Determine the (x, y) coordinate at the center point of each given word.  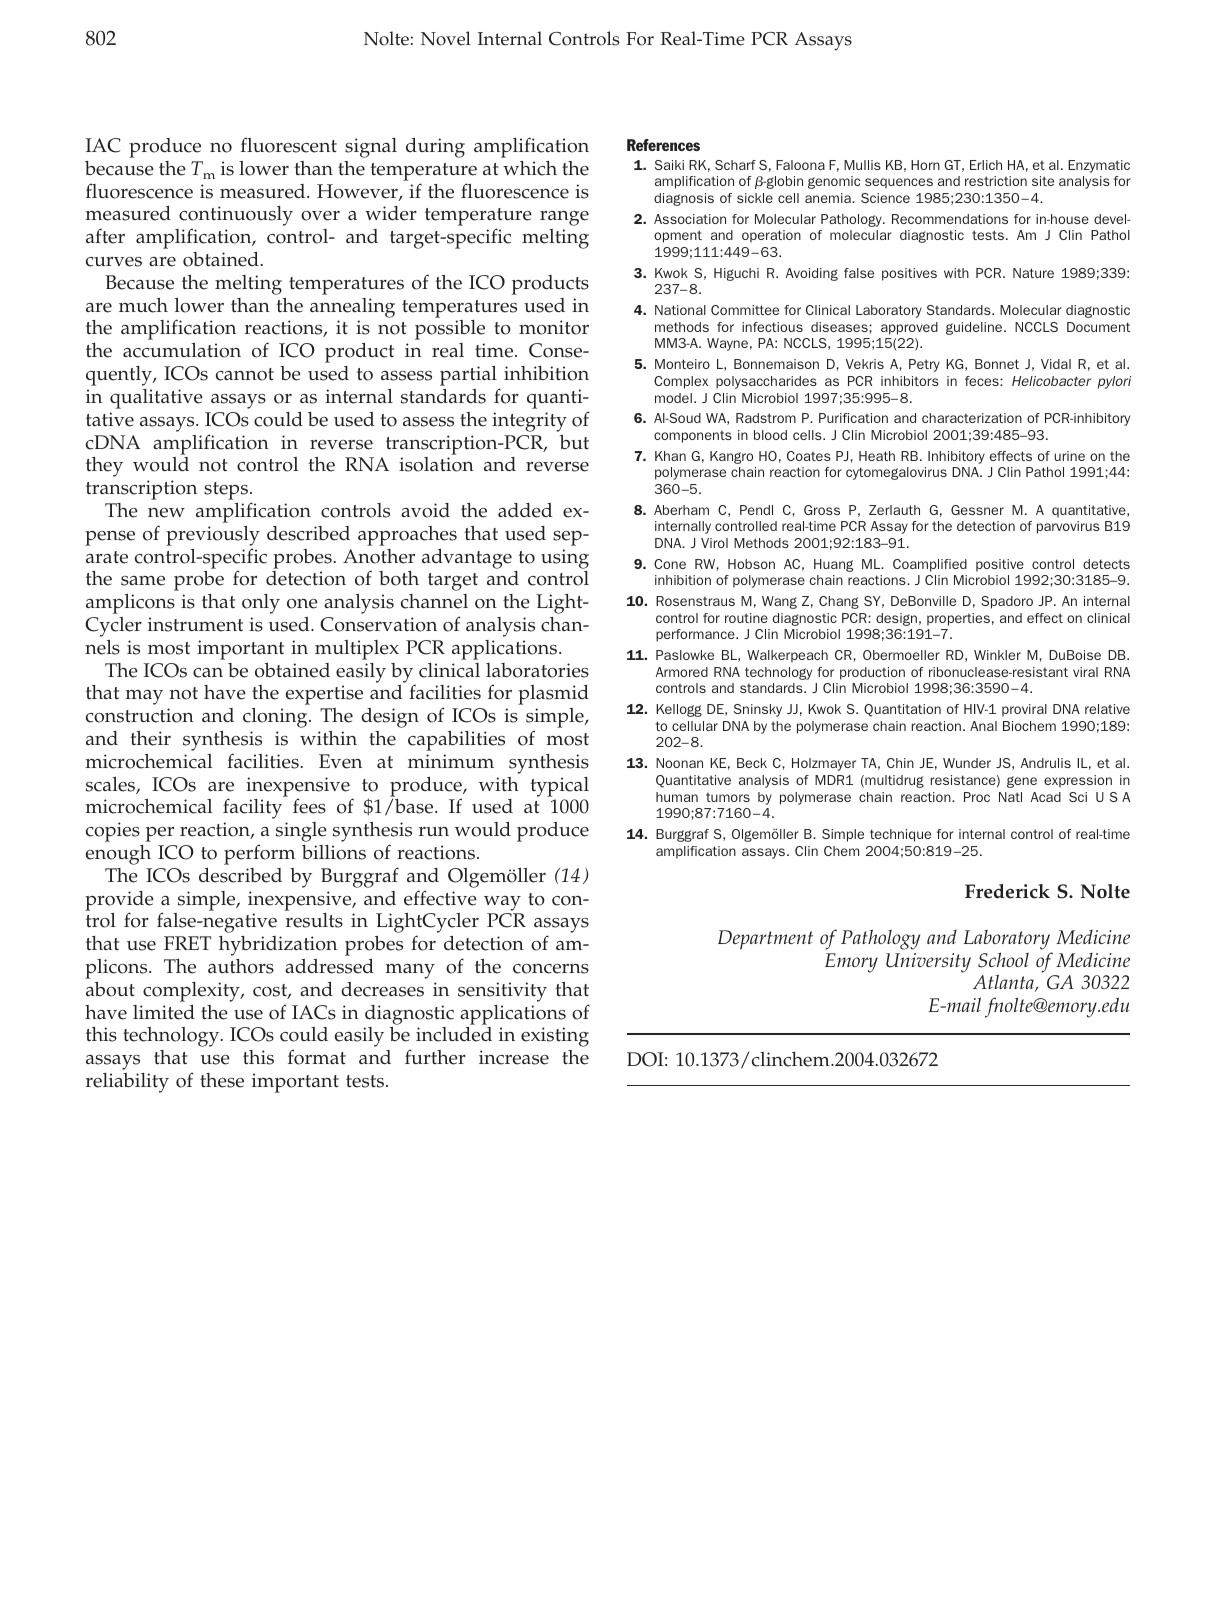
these (222, 1080)
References (663, 145)
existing (555, 1037)
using (565, 559)
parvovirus (1068, 527)
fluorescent (289, 145)
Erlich (986, 165)
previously (213, 536)
